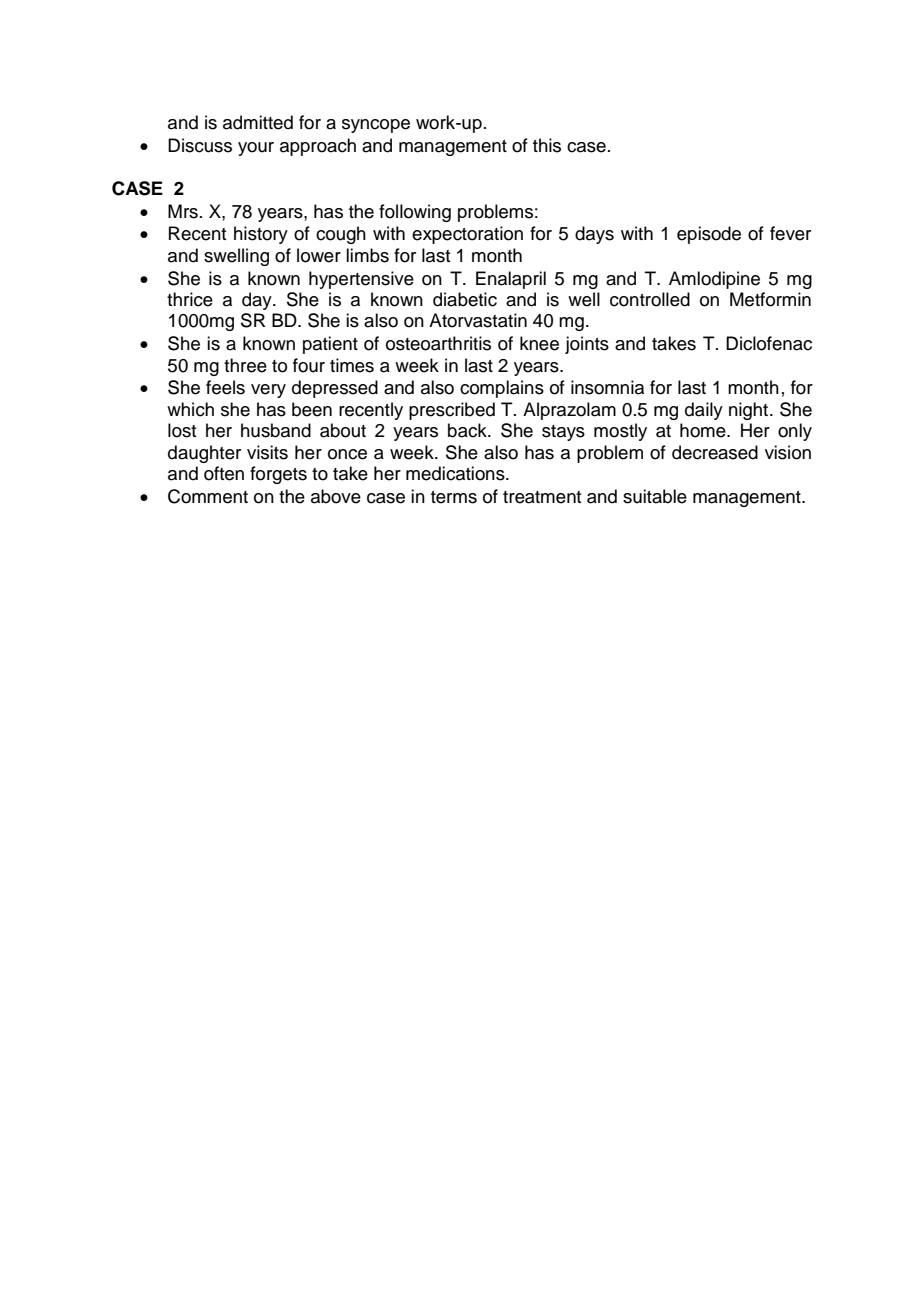 The image size is (924, 1308). I want to click on this, so click(547, 145).
